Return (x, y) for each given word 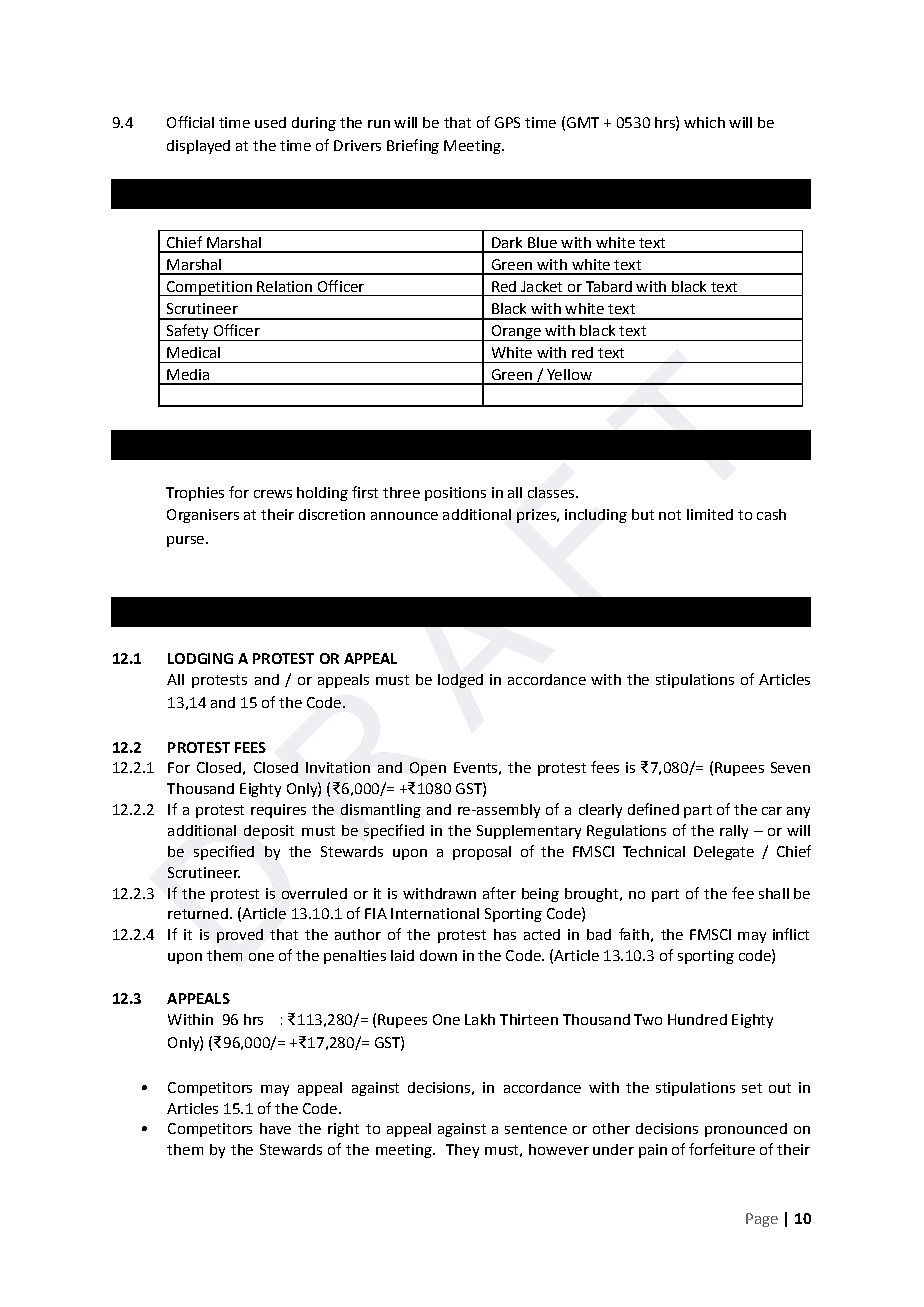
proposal (482, 853)
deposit (269, 832)
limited (710, 514)
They (462, 1151)
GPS (507, 122)
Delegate (724, 853)
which (704, 122)
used (270, 122)
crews (273, 494)
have (275, 1128)
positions (455, 494)
